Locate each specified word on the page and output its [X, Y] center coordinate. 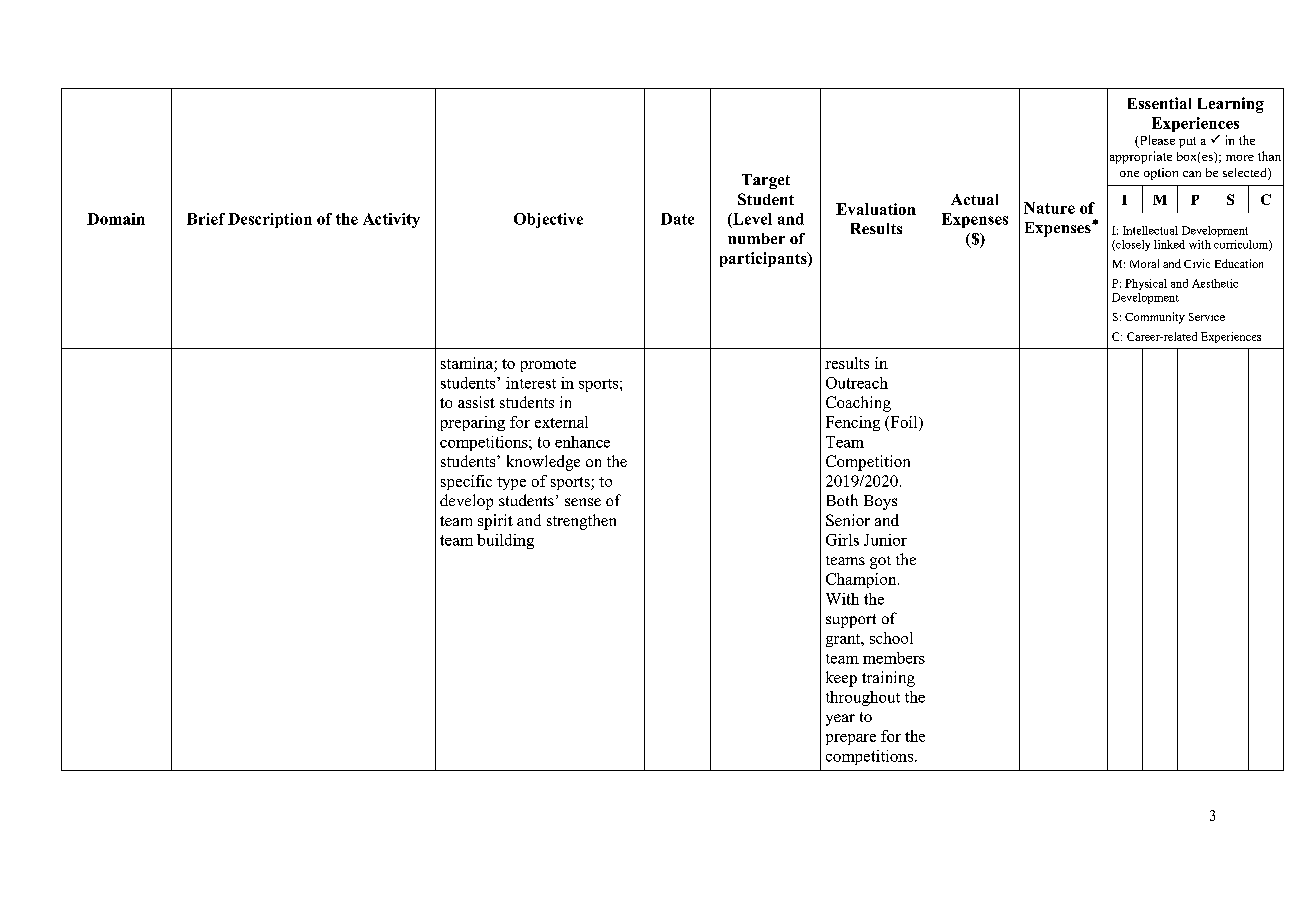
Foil [904, 423]
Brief [206, 219]
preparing [473, 423]
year [840, 720]
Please [1156, 141]
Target [766, 181]
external [561, 422]
